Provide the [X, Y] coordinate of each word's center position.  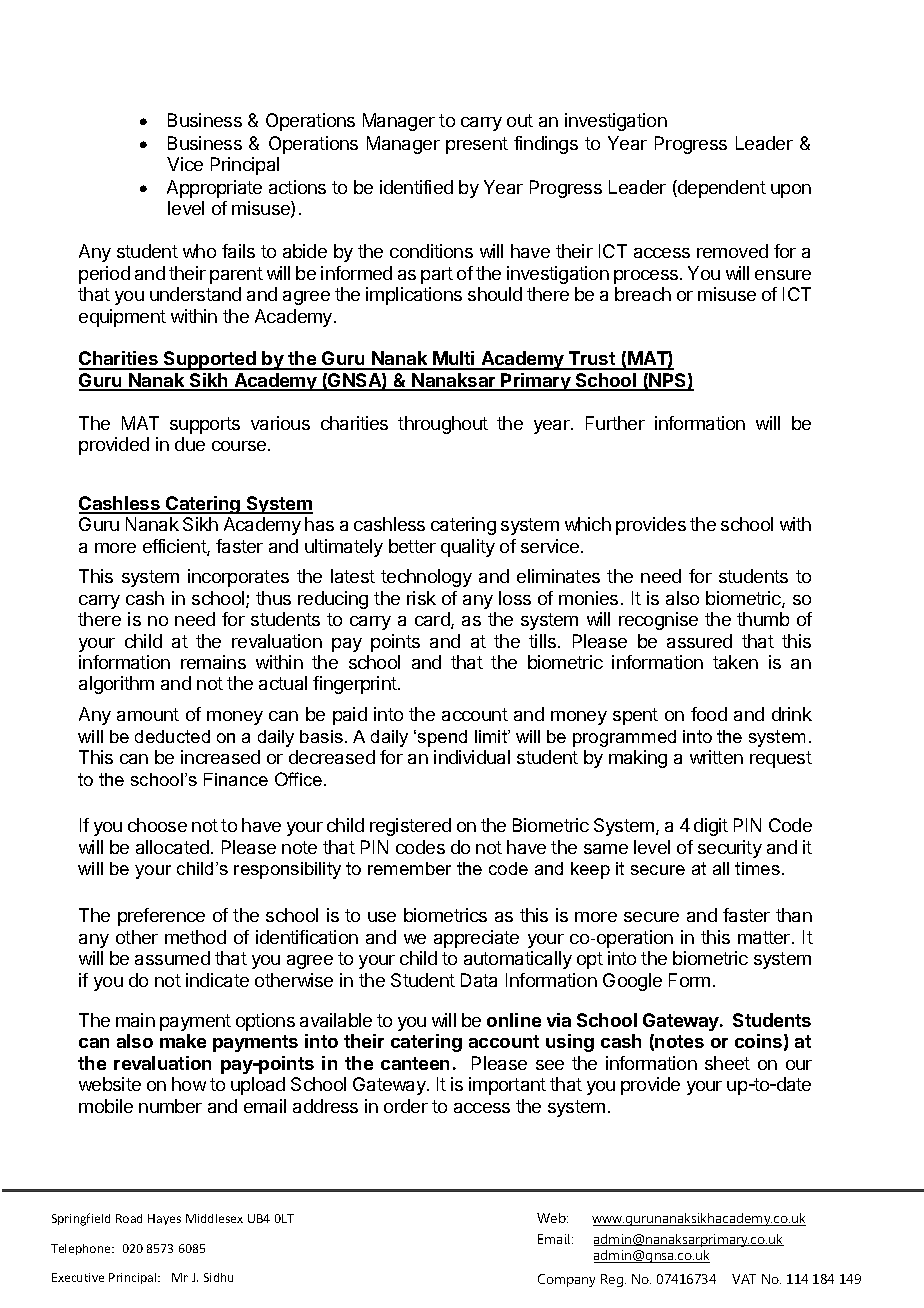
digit [711, 827]
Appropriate [214, 189]
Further [615, 423]
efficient [175, 547]
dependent [721, 189]
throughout [443, 425]
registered [410, 827]
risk [421, 598]
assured [699, 641]
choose [157, 825]
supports [205, 425]
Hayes [164, 1219]
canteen [415, 1063]
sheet [727, 1063]
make [183, 1041]
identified [416, 187]
